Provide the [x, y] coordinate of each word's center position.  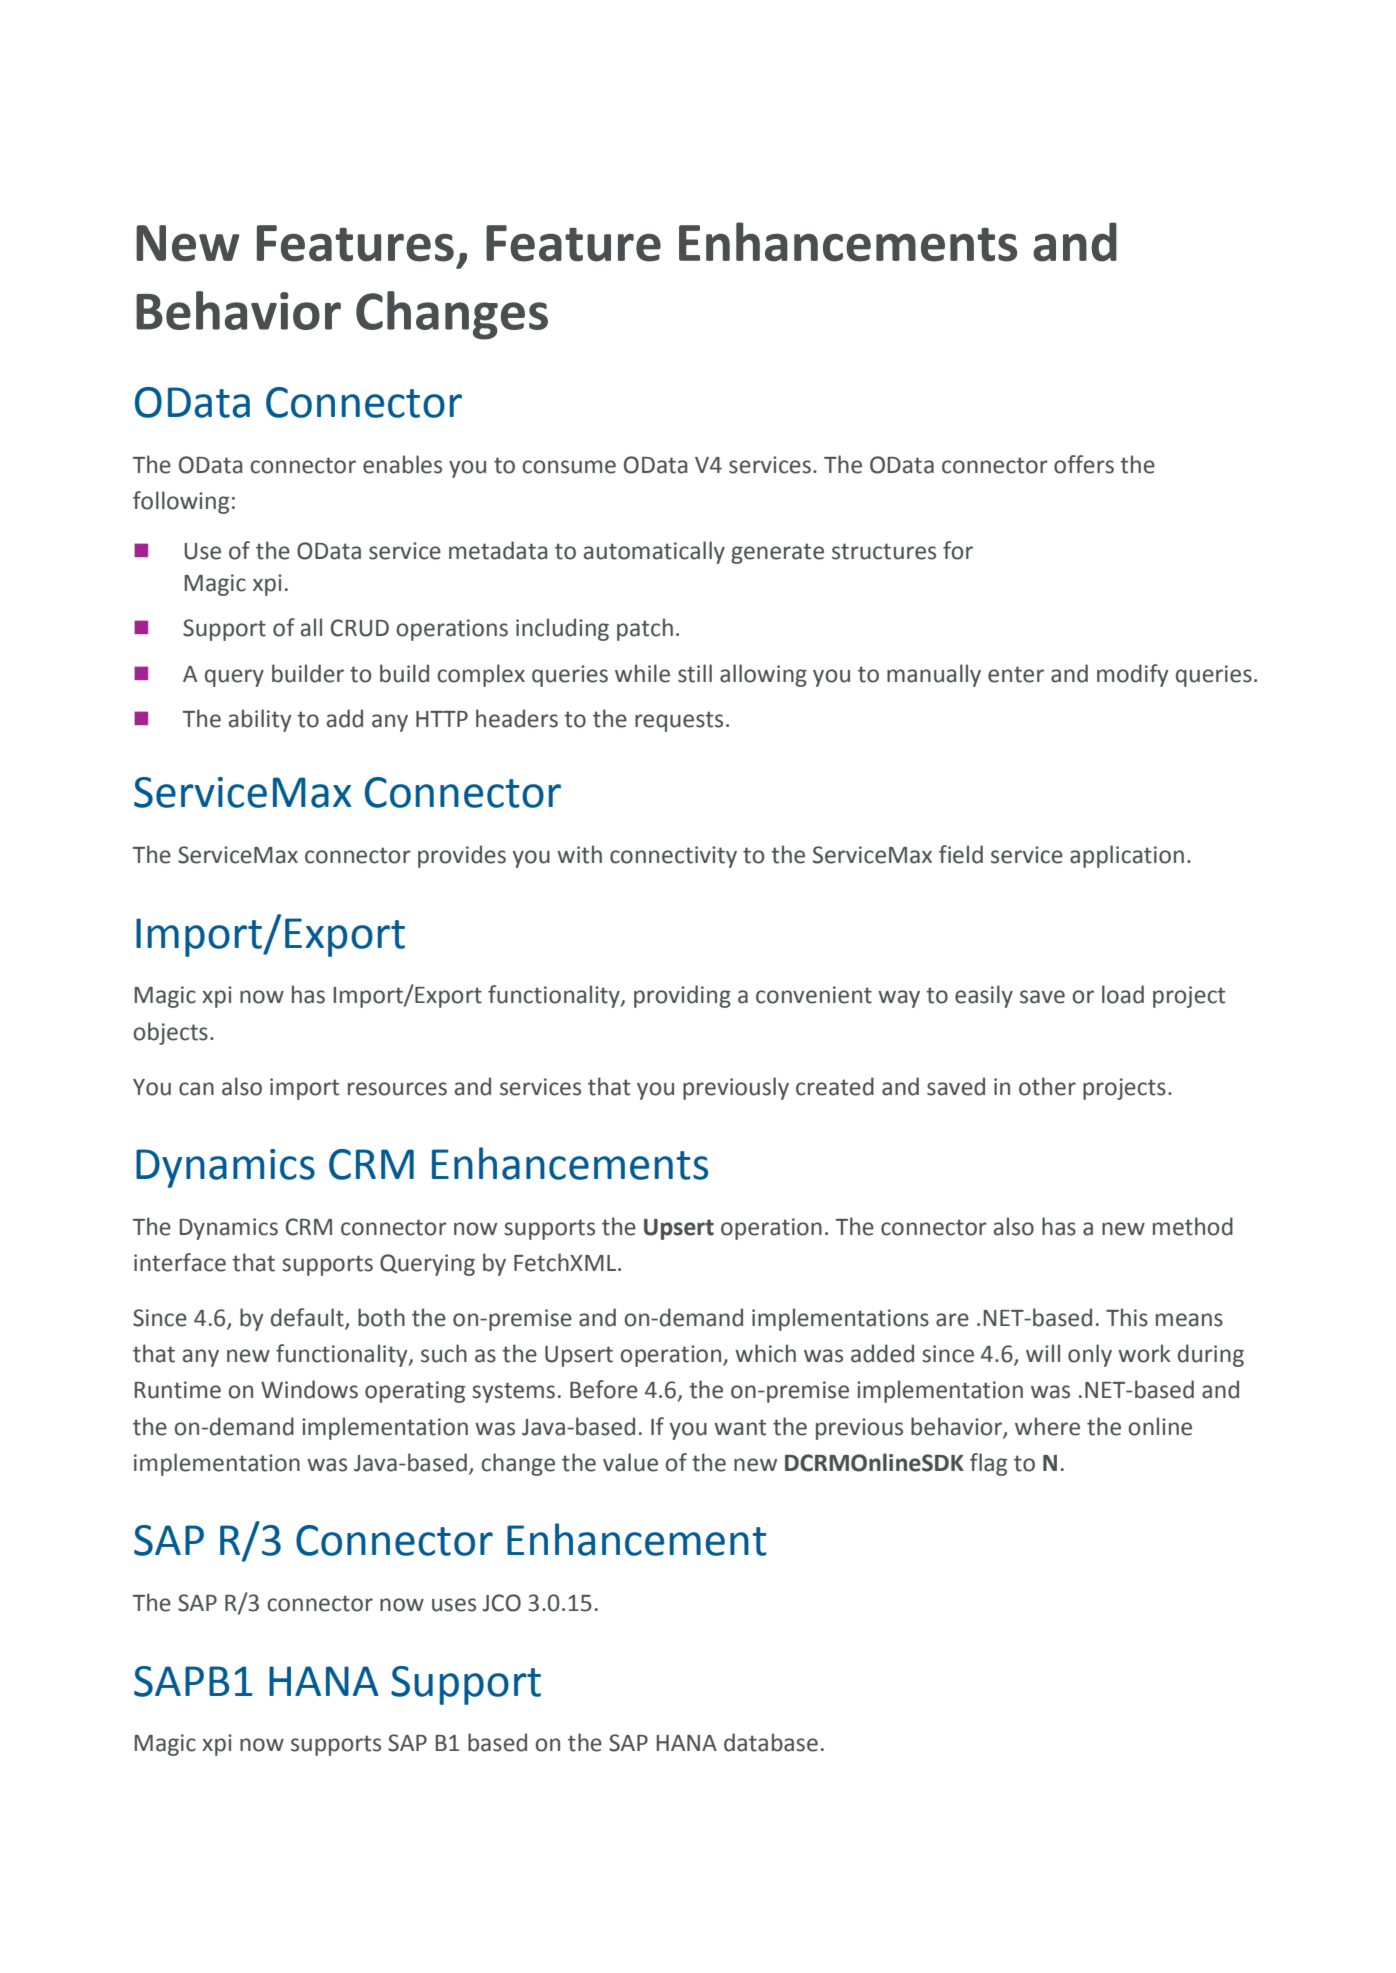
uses [454, 1605]
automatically [654, 552]
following [181, 502]
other [1047, 1086]
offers [1084, 464]
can [196, 1089]
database [771, 1742]
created [835, 1086]
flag [988, 1464]
